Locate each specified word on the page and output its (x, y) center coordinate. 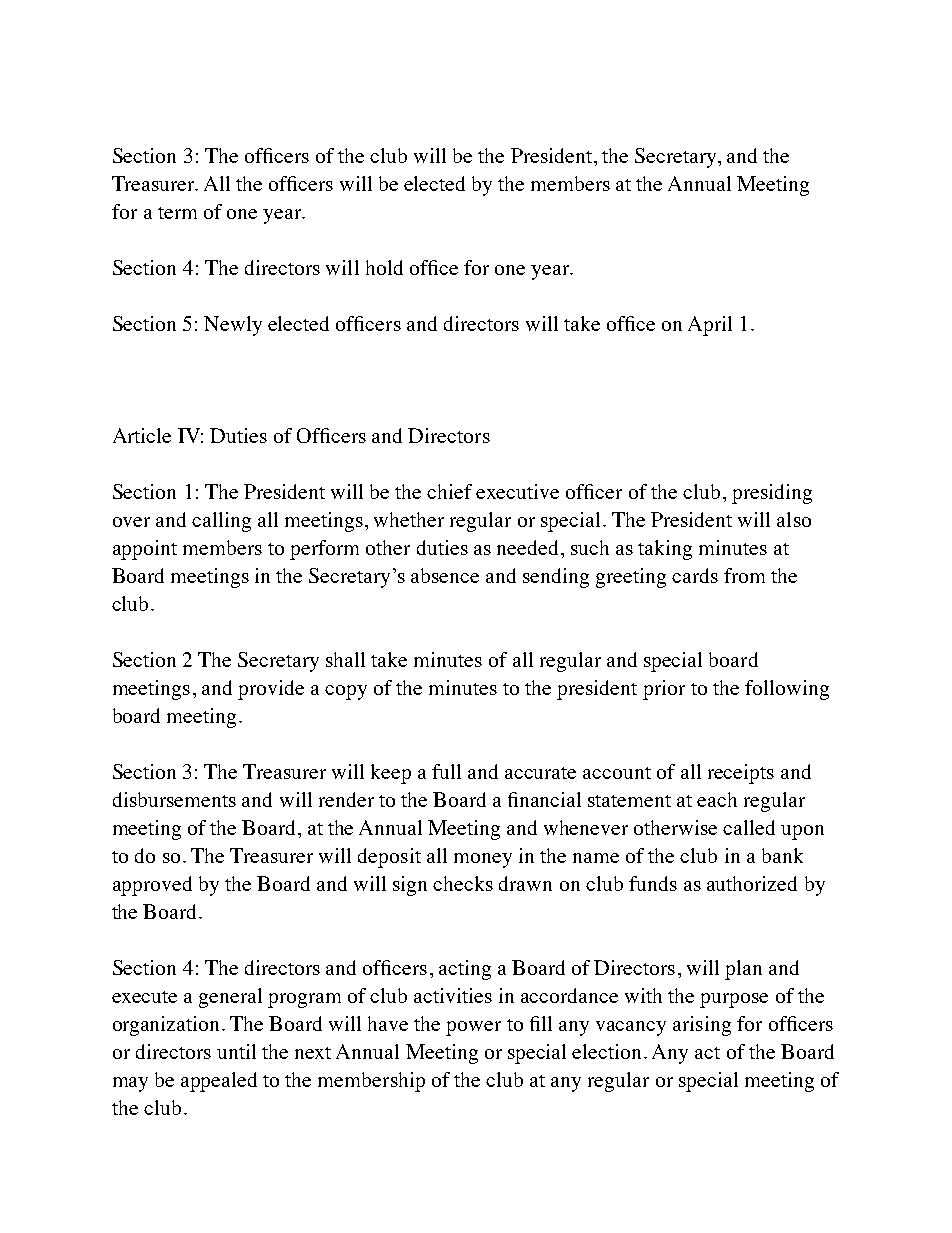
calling (221, 522)
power (473, 1028)
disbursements (174, 799)
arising (702, 1026)
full (446, 771)
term (177, 213)
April (710, 326)
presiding (772, 494)
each (717, 799)
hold (384, 267)
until (236, 1051)
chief (449, 491)
